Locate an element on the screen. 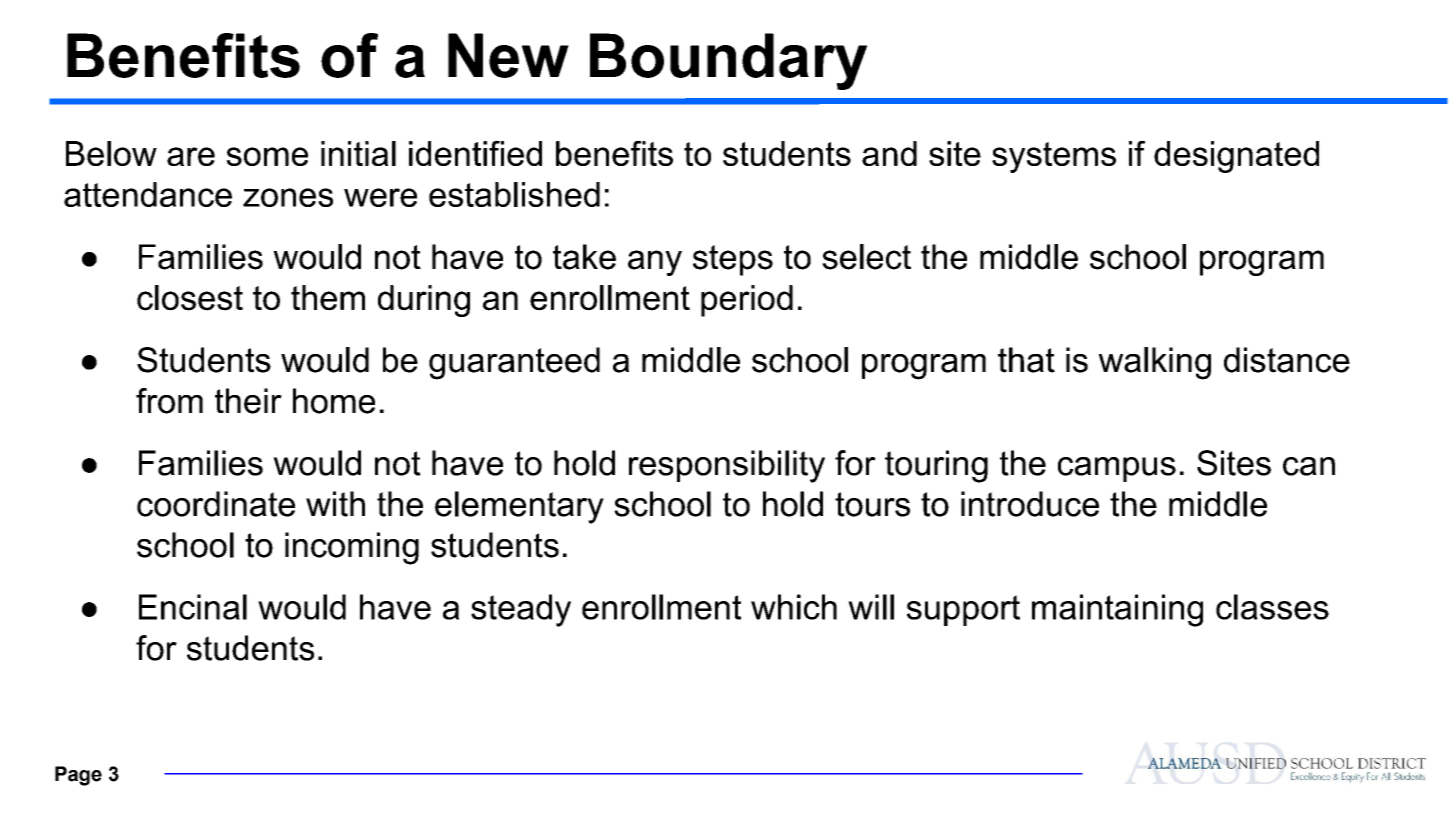  introduce is located at coordinates (1030, 504).
